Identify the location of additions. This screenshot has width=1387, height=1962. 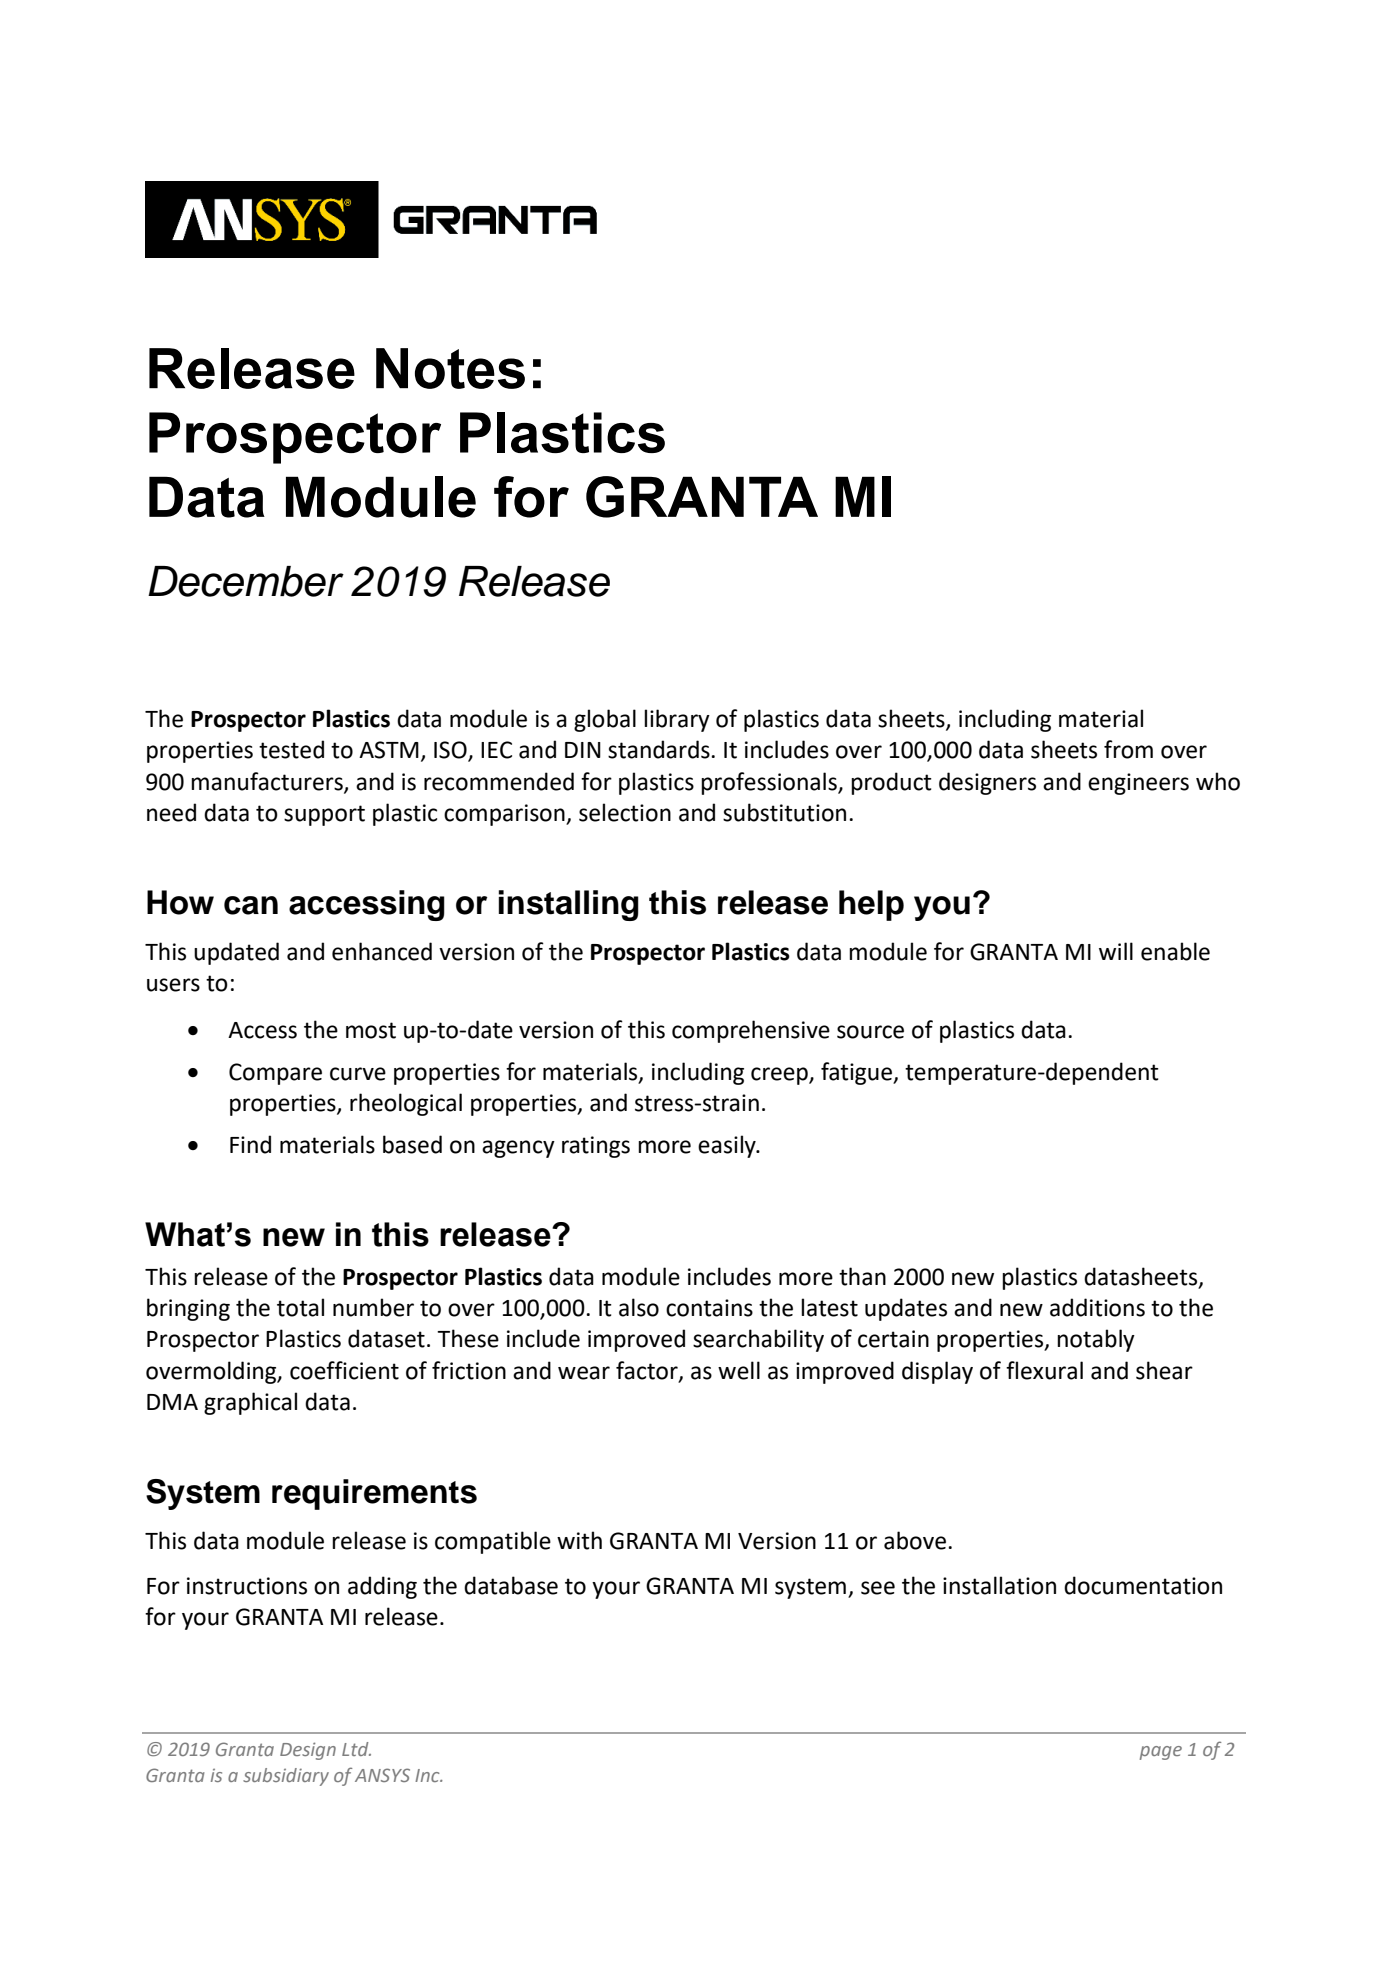
(1097, 1307).
